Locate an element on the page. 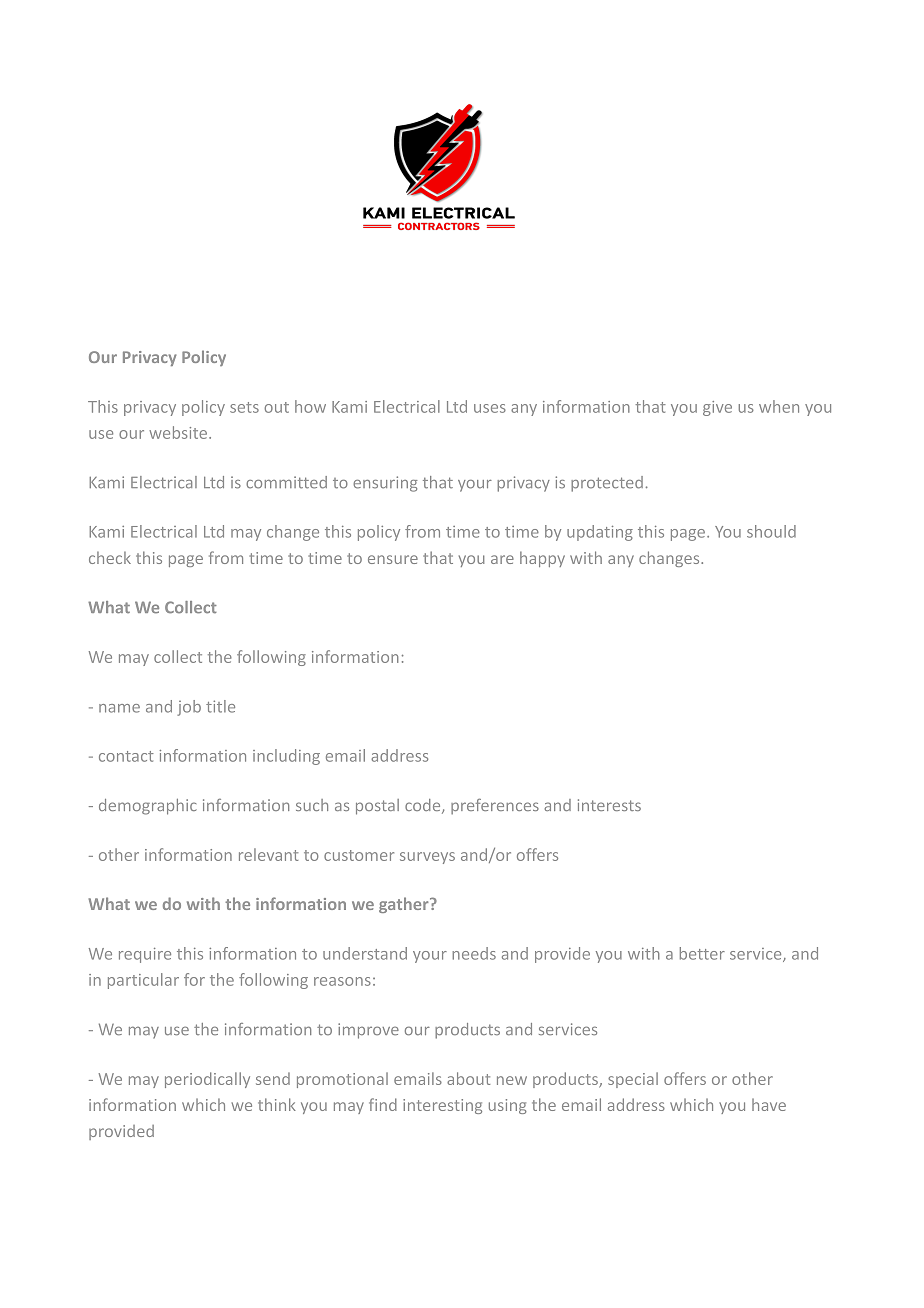 This document has height=1308, width=924. about is located at coordinates (468, 1078).
